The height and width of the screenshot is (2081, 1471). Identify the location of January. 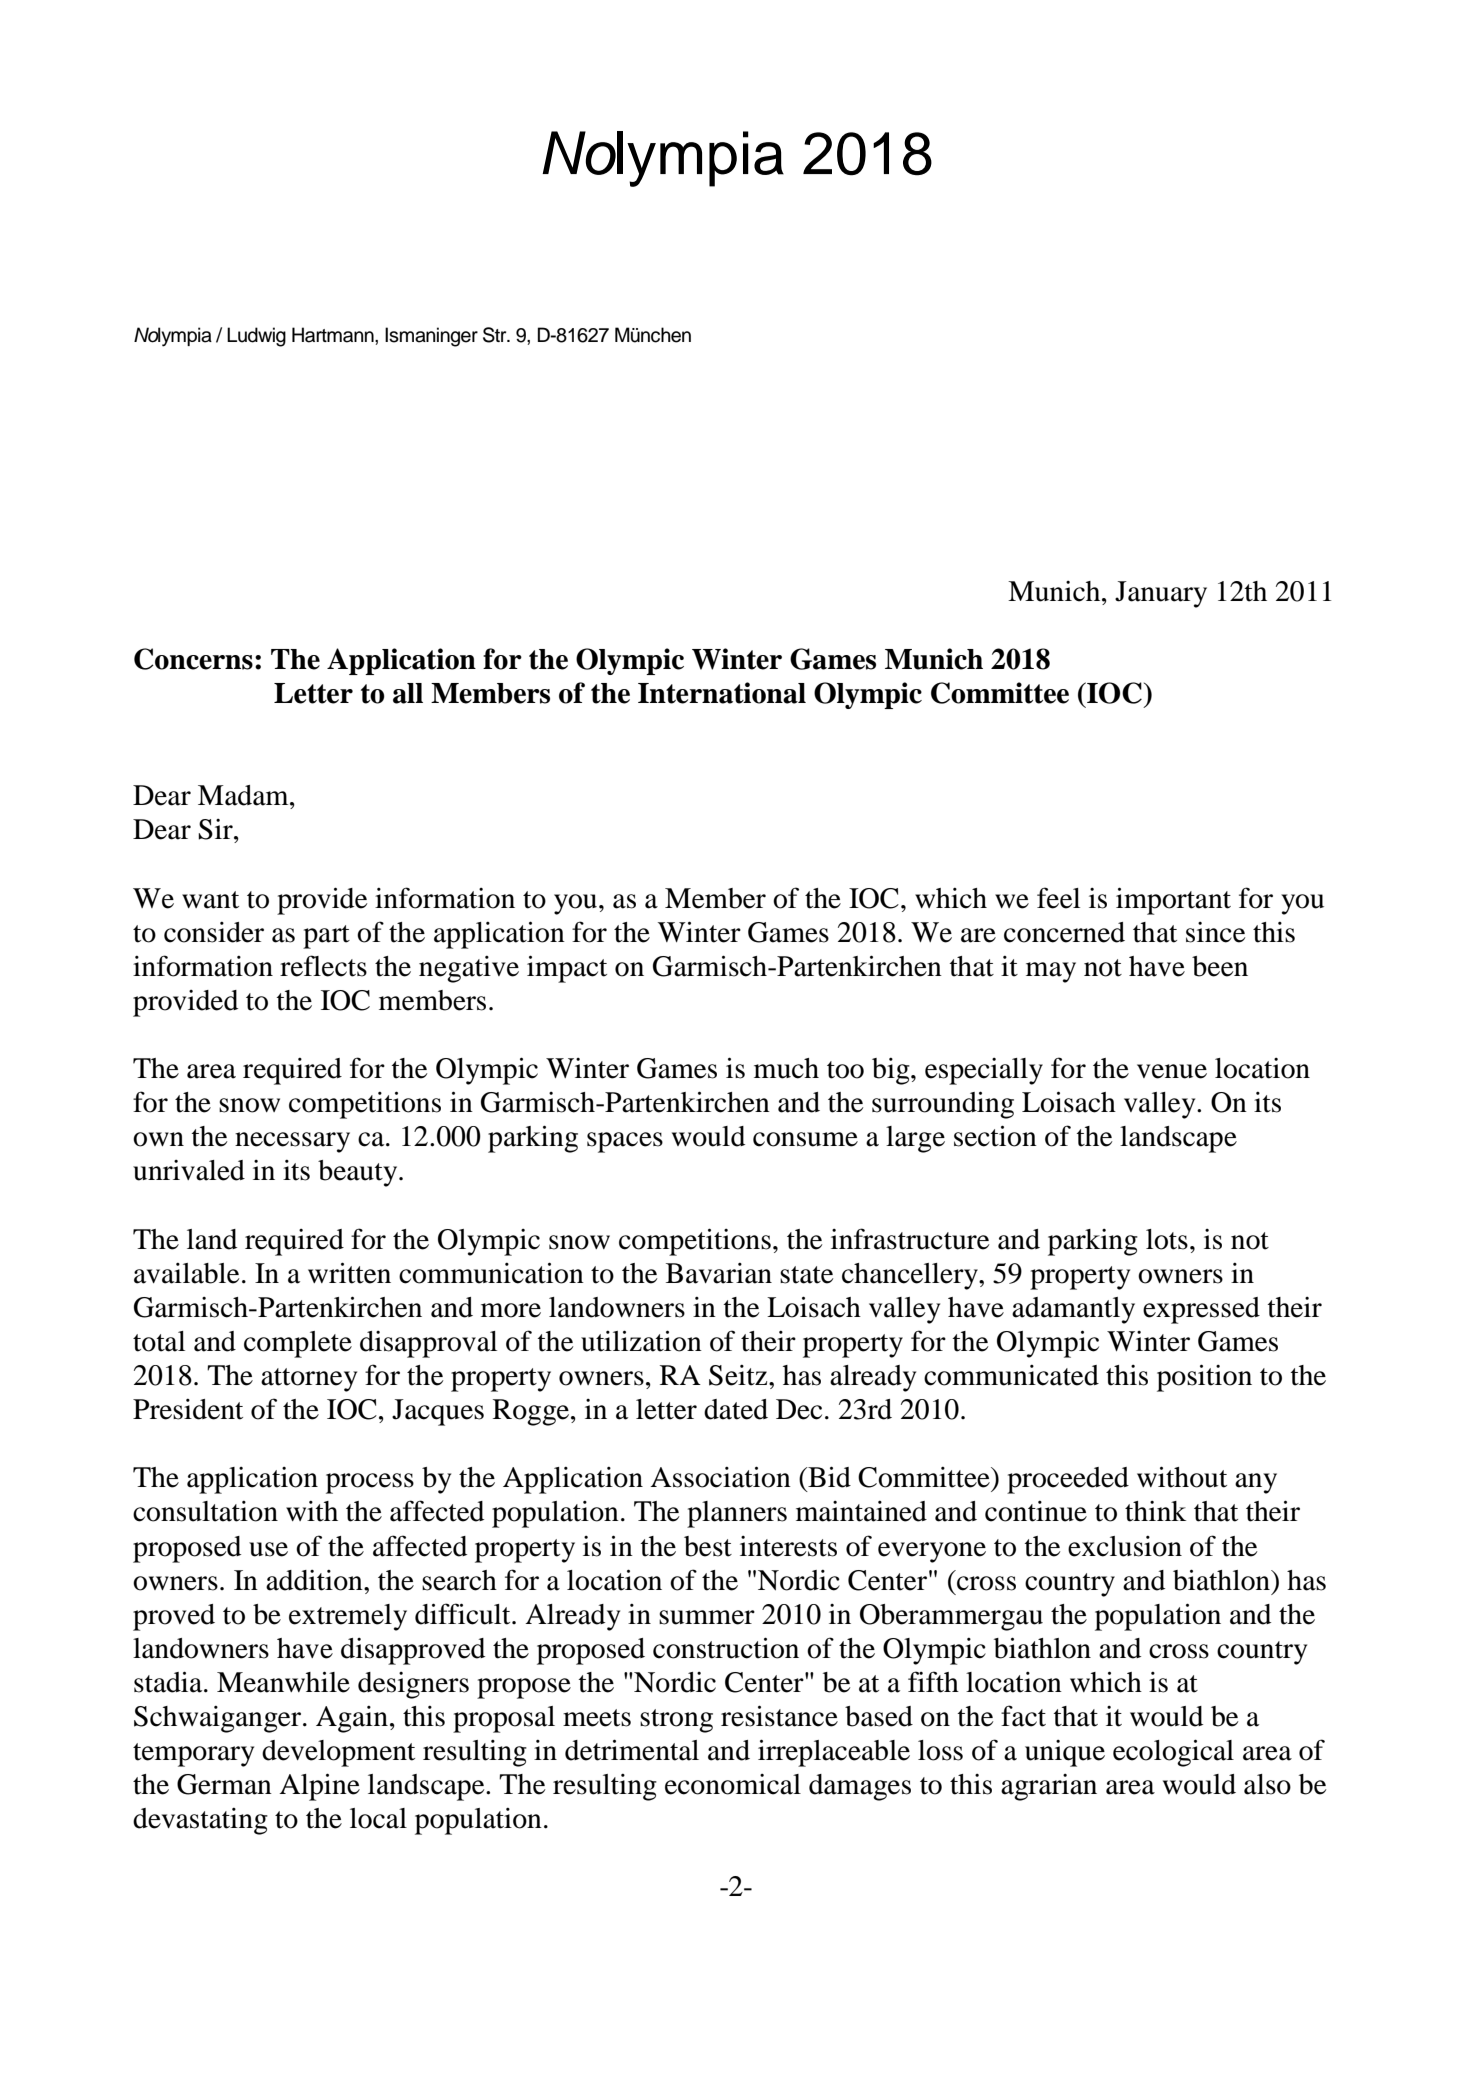
(1161, 594).
